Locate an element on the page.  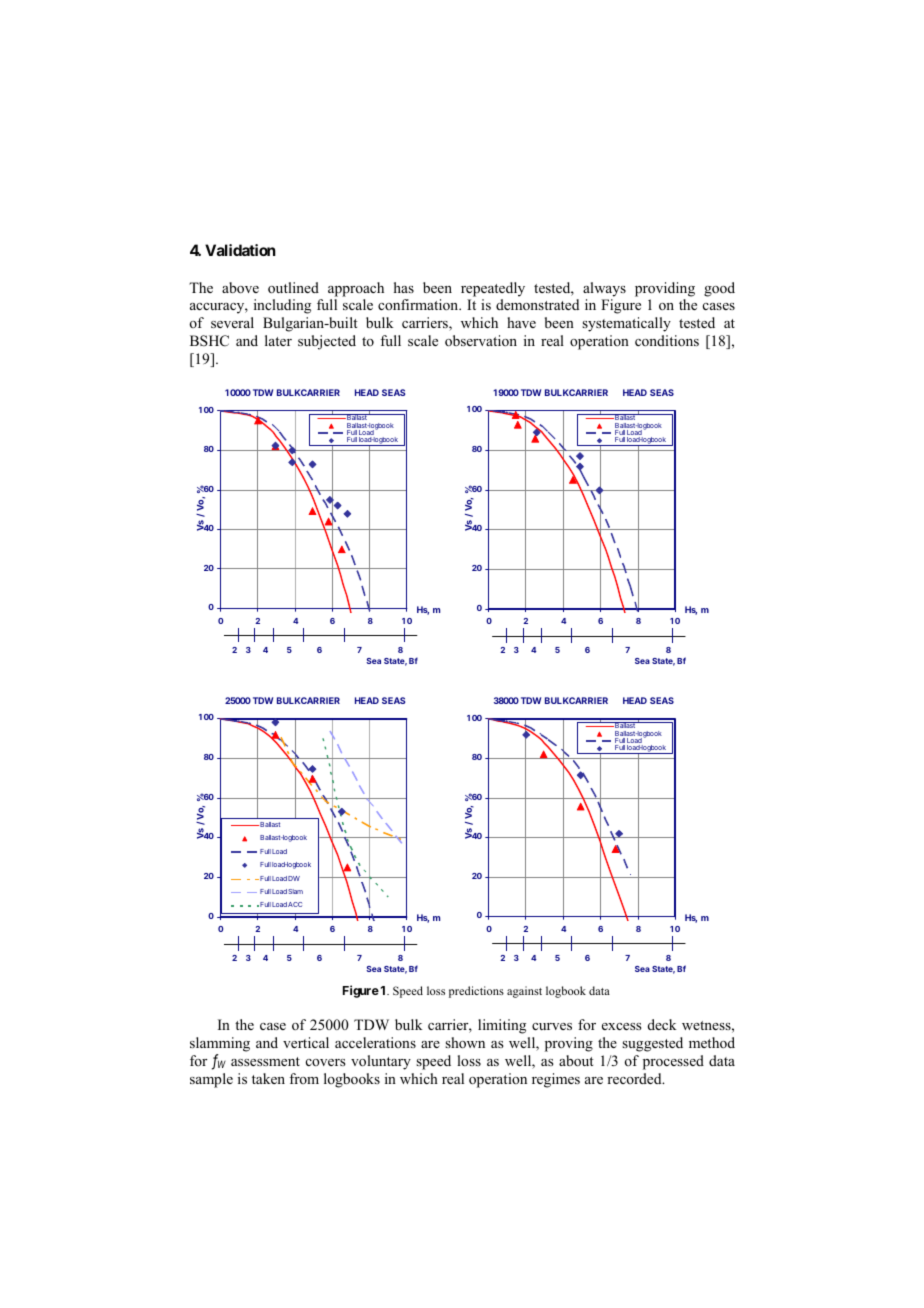
predictions is located at coordinates (476, 992).
